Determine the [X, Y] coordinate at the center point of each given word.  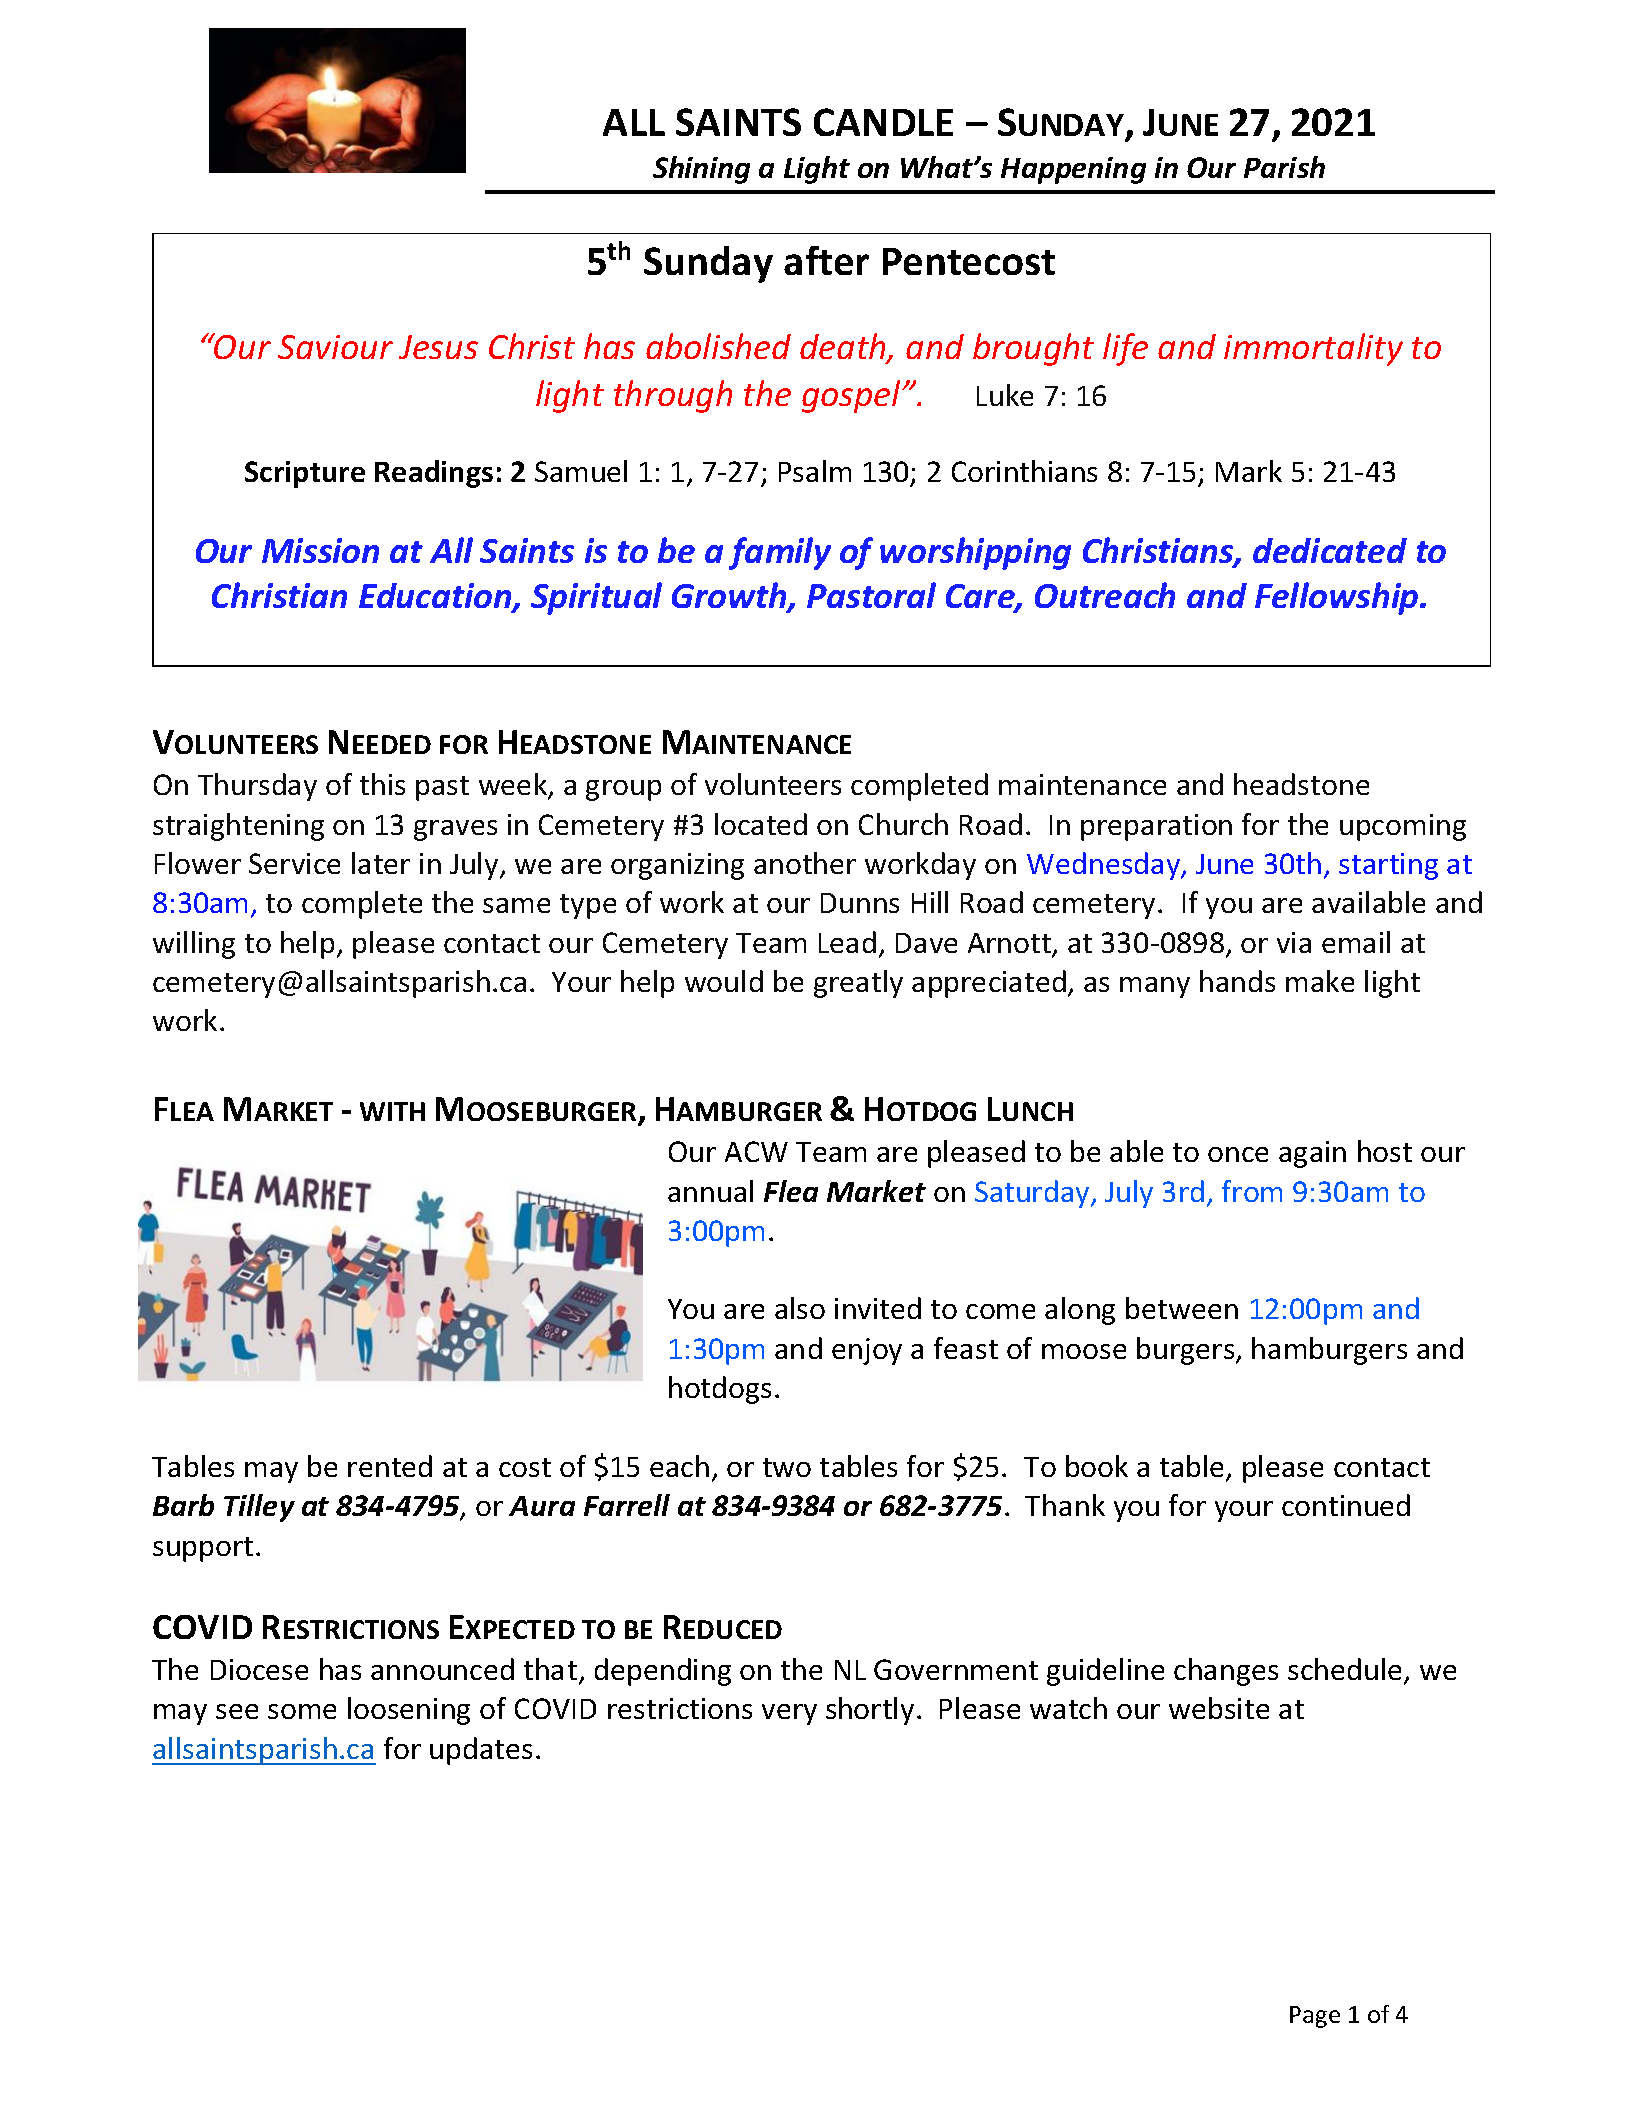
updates [481, 1751]
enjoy [867, 1351]
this [382, 784]
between [1182, 1308]
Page [1315, 2017]
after [826, 260]
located [761, 824]
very [789, 1714]
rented [390, 1466]
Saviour [335, 347]
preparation [1156, 827]
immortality [1313, 349]
